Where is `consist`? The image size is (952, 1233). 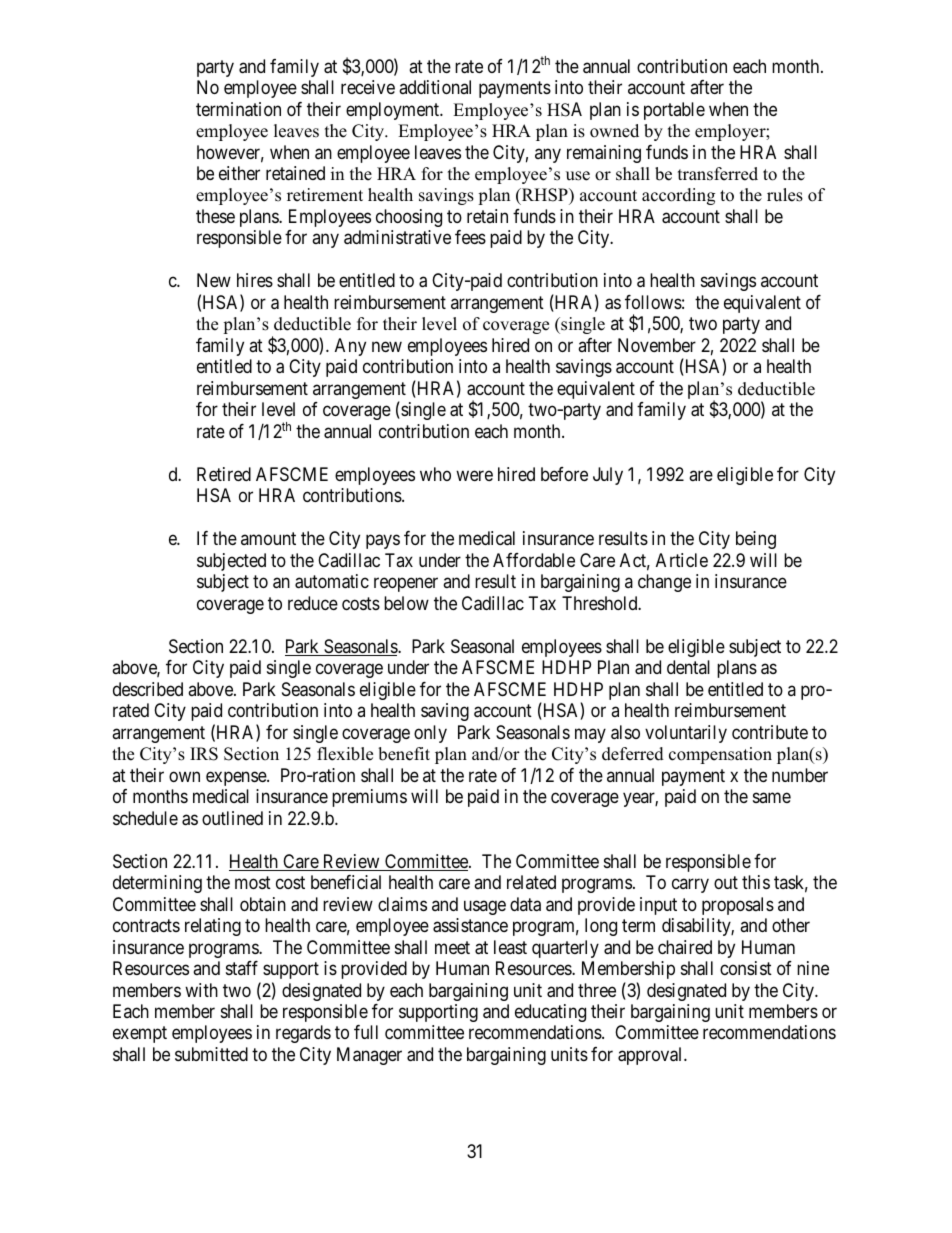 consist is located at coordinates (746, 968).
